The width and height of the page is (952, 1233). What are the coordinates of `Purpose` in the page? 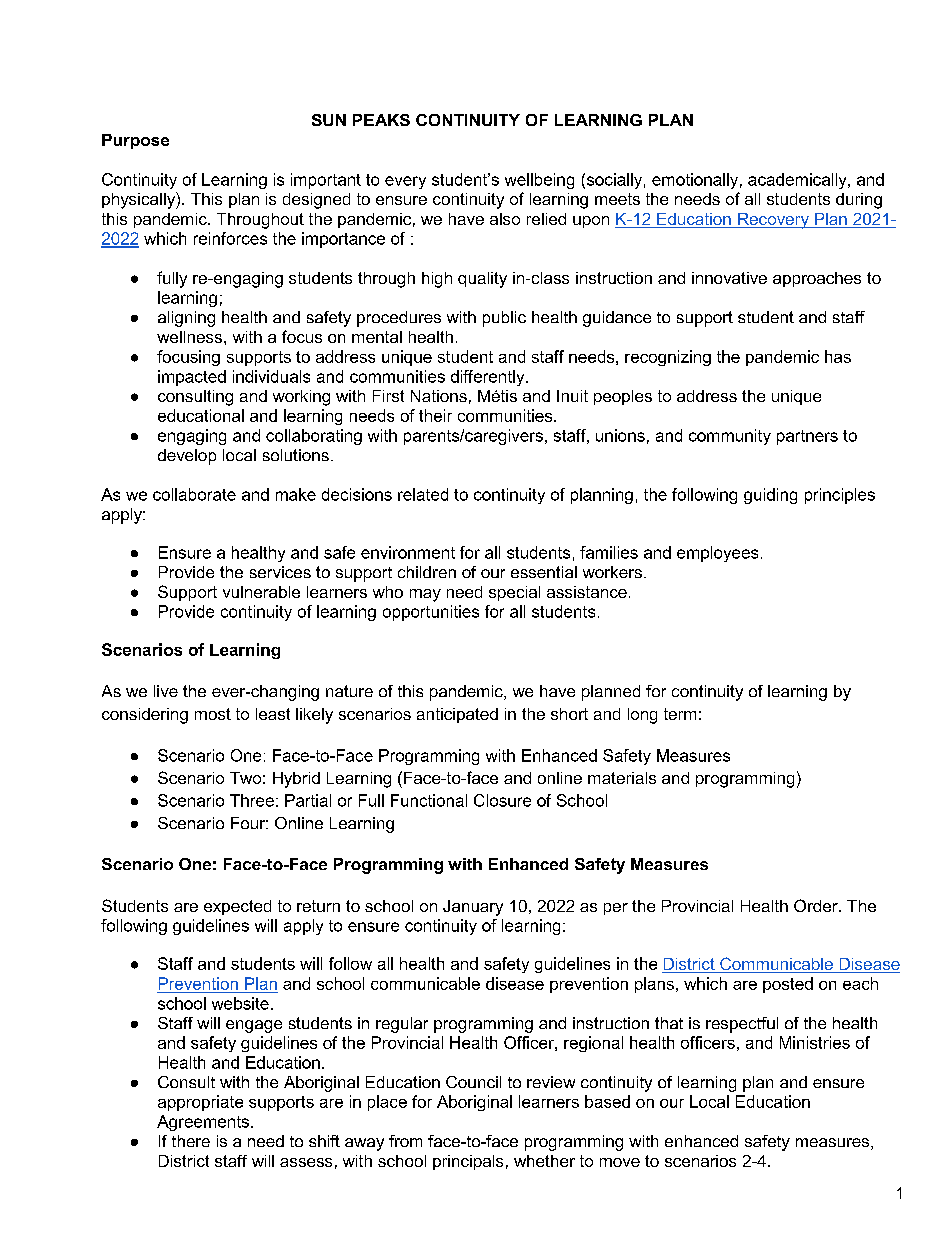 It's located at (135, 141).
